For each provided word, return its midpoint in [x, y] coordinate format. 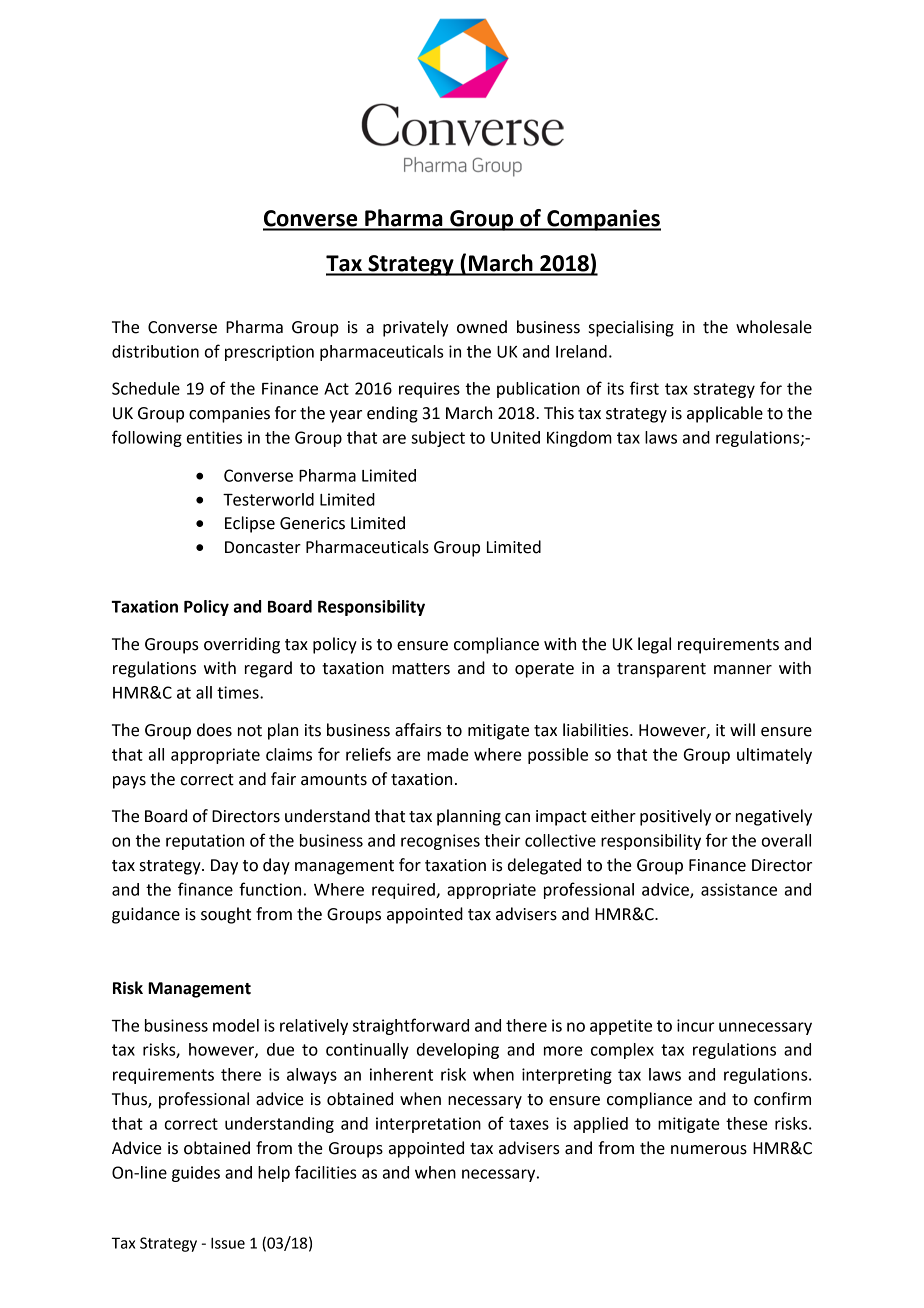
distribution [155, 351]
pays [129, 782]
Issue [228, 1243]
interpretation [428, 1125]
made [448, 754]
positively [675, 817]
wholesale [774, 327]
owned [482, 327]
